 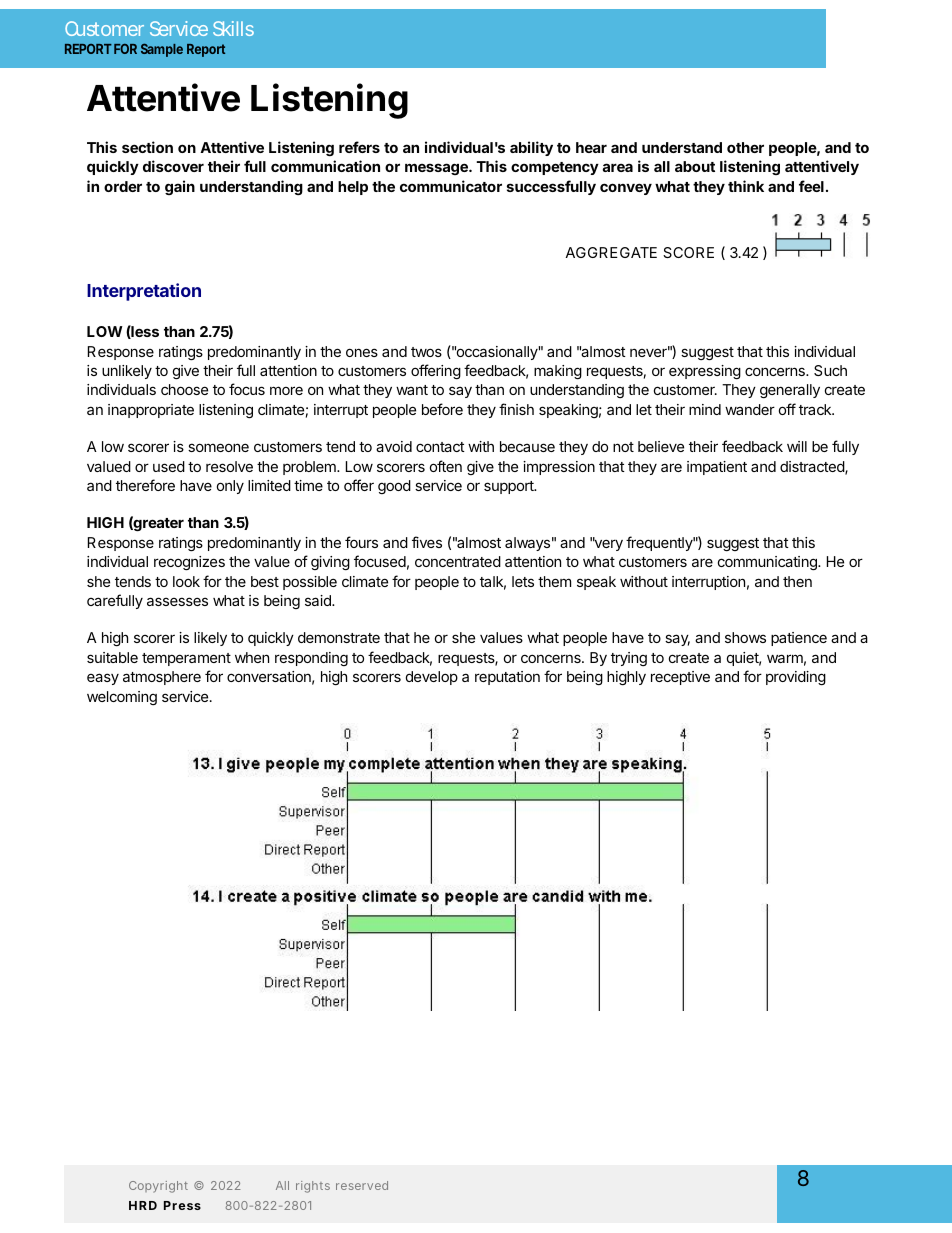 What do you see at coordinates (177, 601) in the image?
I see `assesses` at bounding box center [177, 601].
